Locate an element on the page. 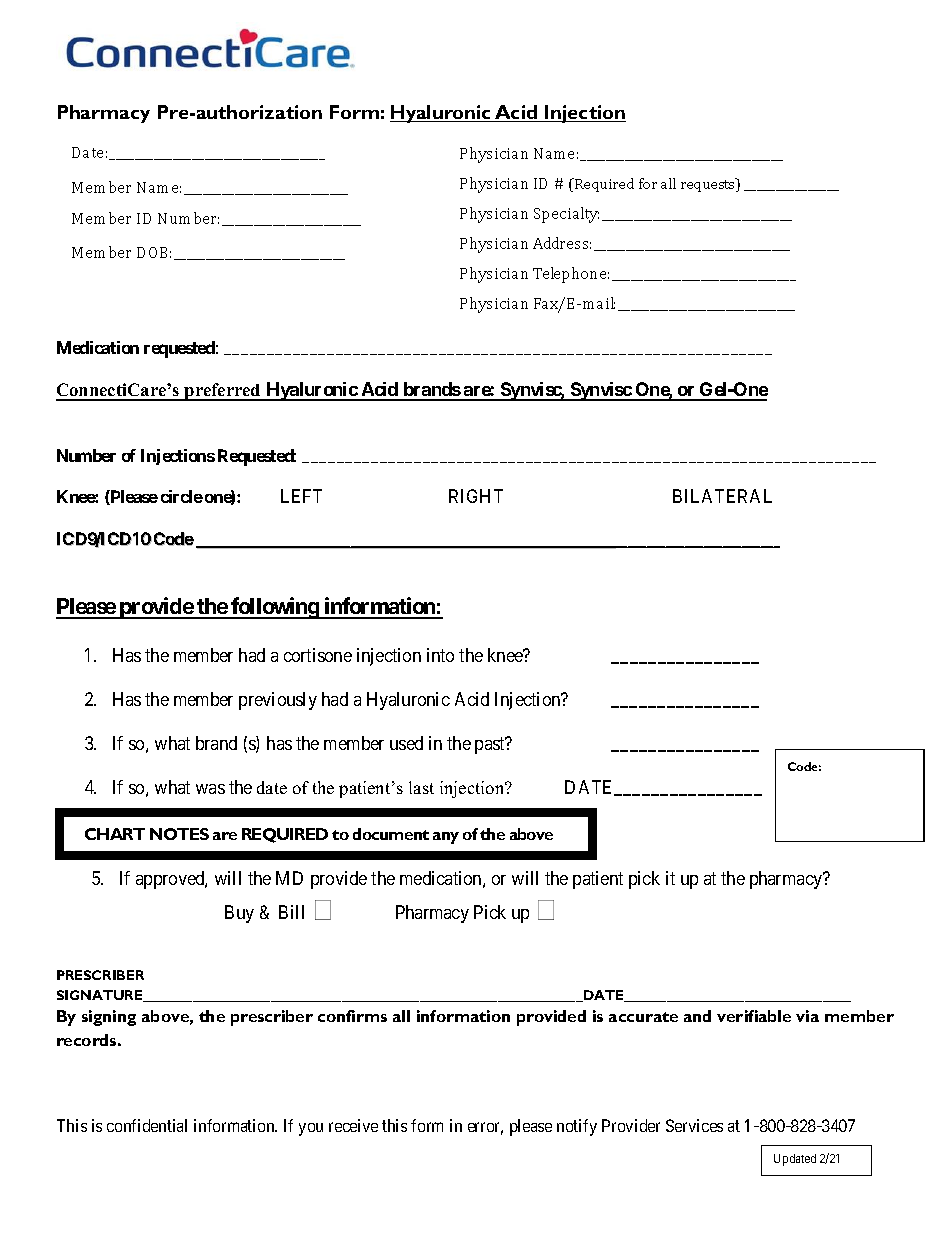  preferred is located at coordinates (223, 392).
